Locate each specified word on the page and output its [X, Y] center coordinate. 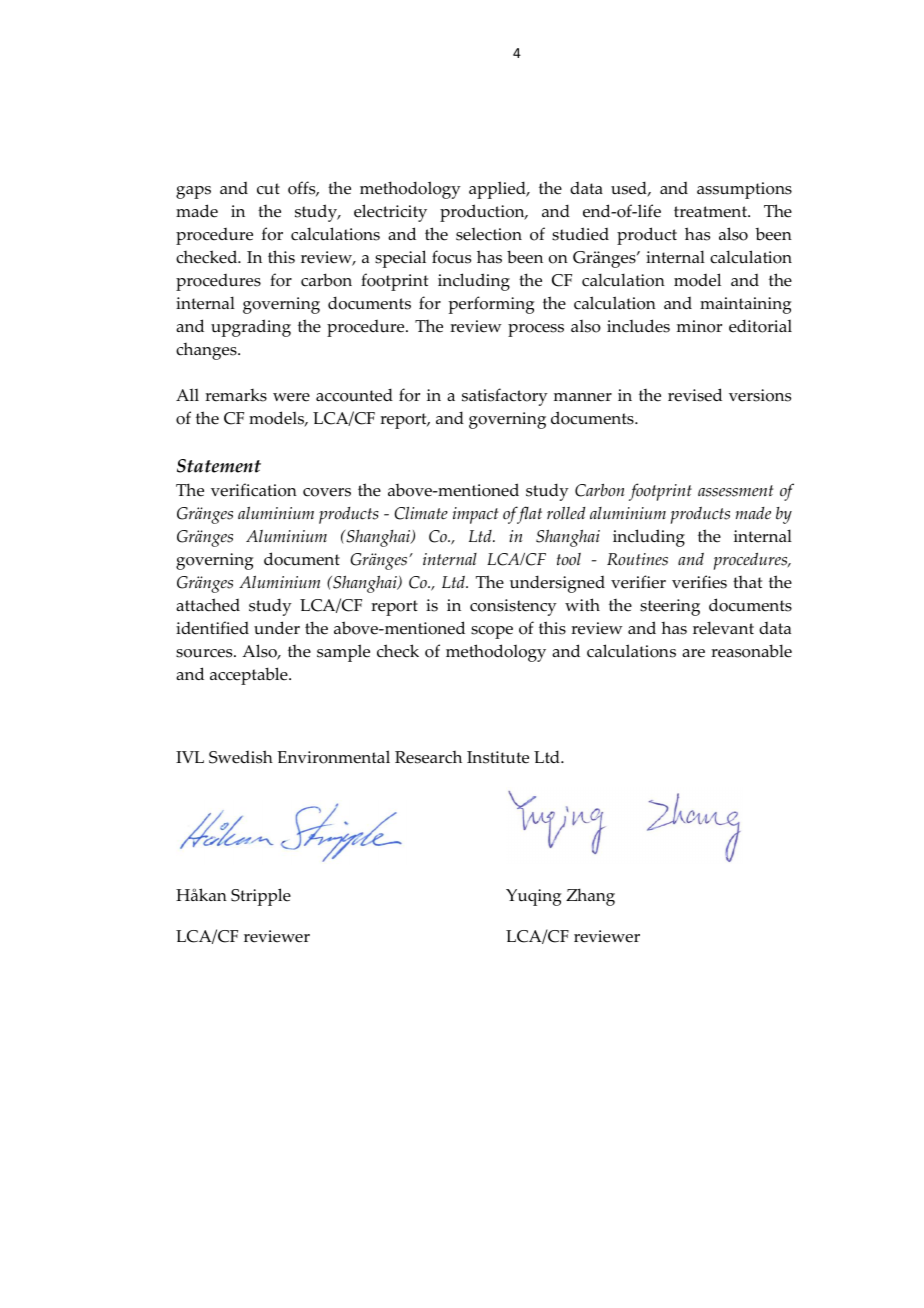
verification [254, 490]
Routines [637, 559]
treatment [711, 212]
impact [475, 515]
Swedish [241, 757]
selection [489, 234]
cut [268, 189]
